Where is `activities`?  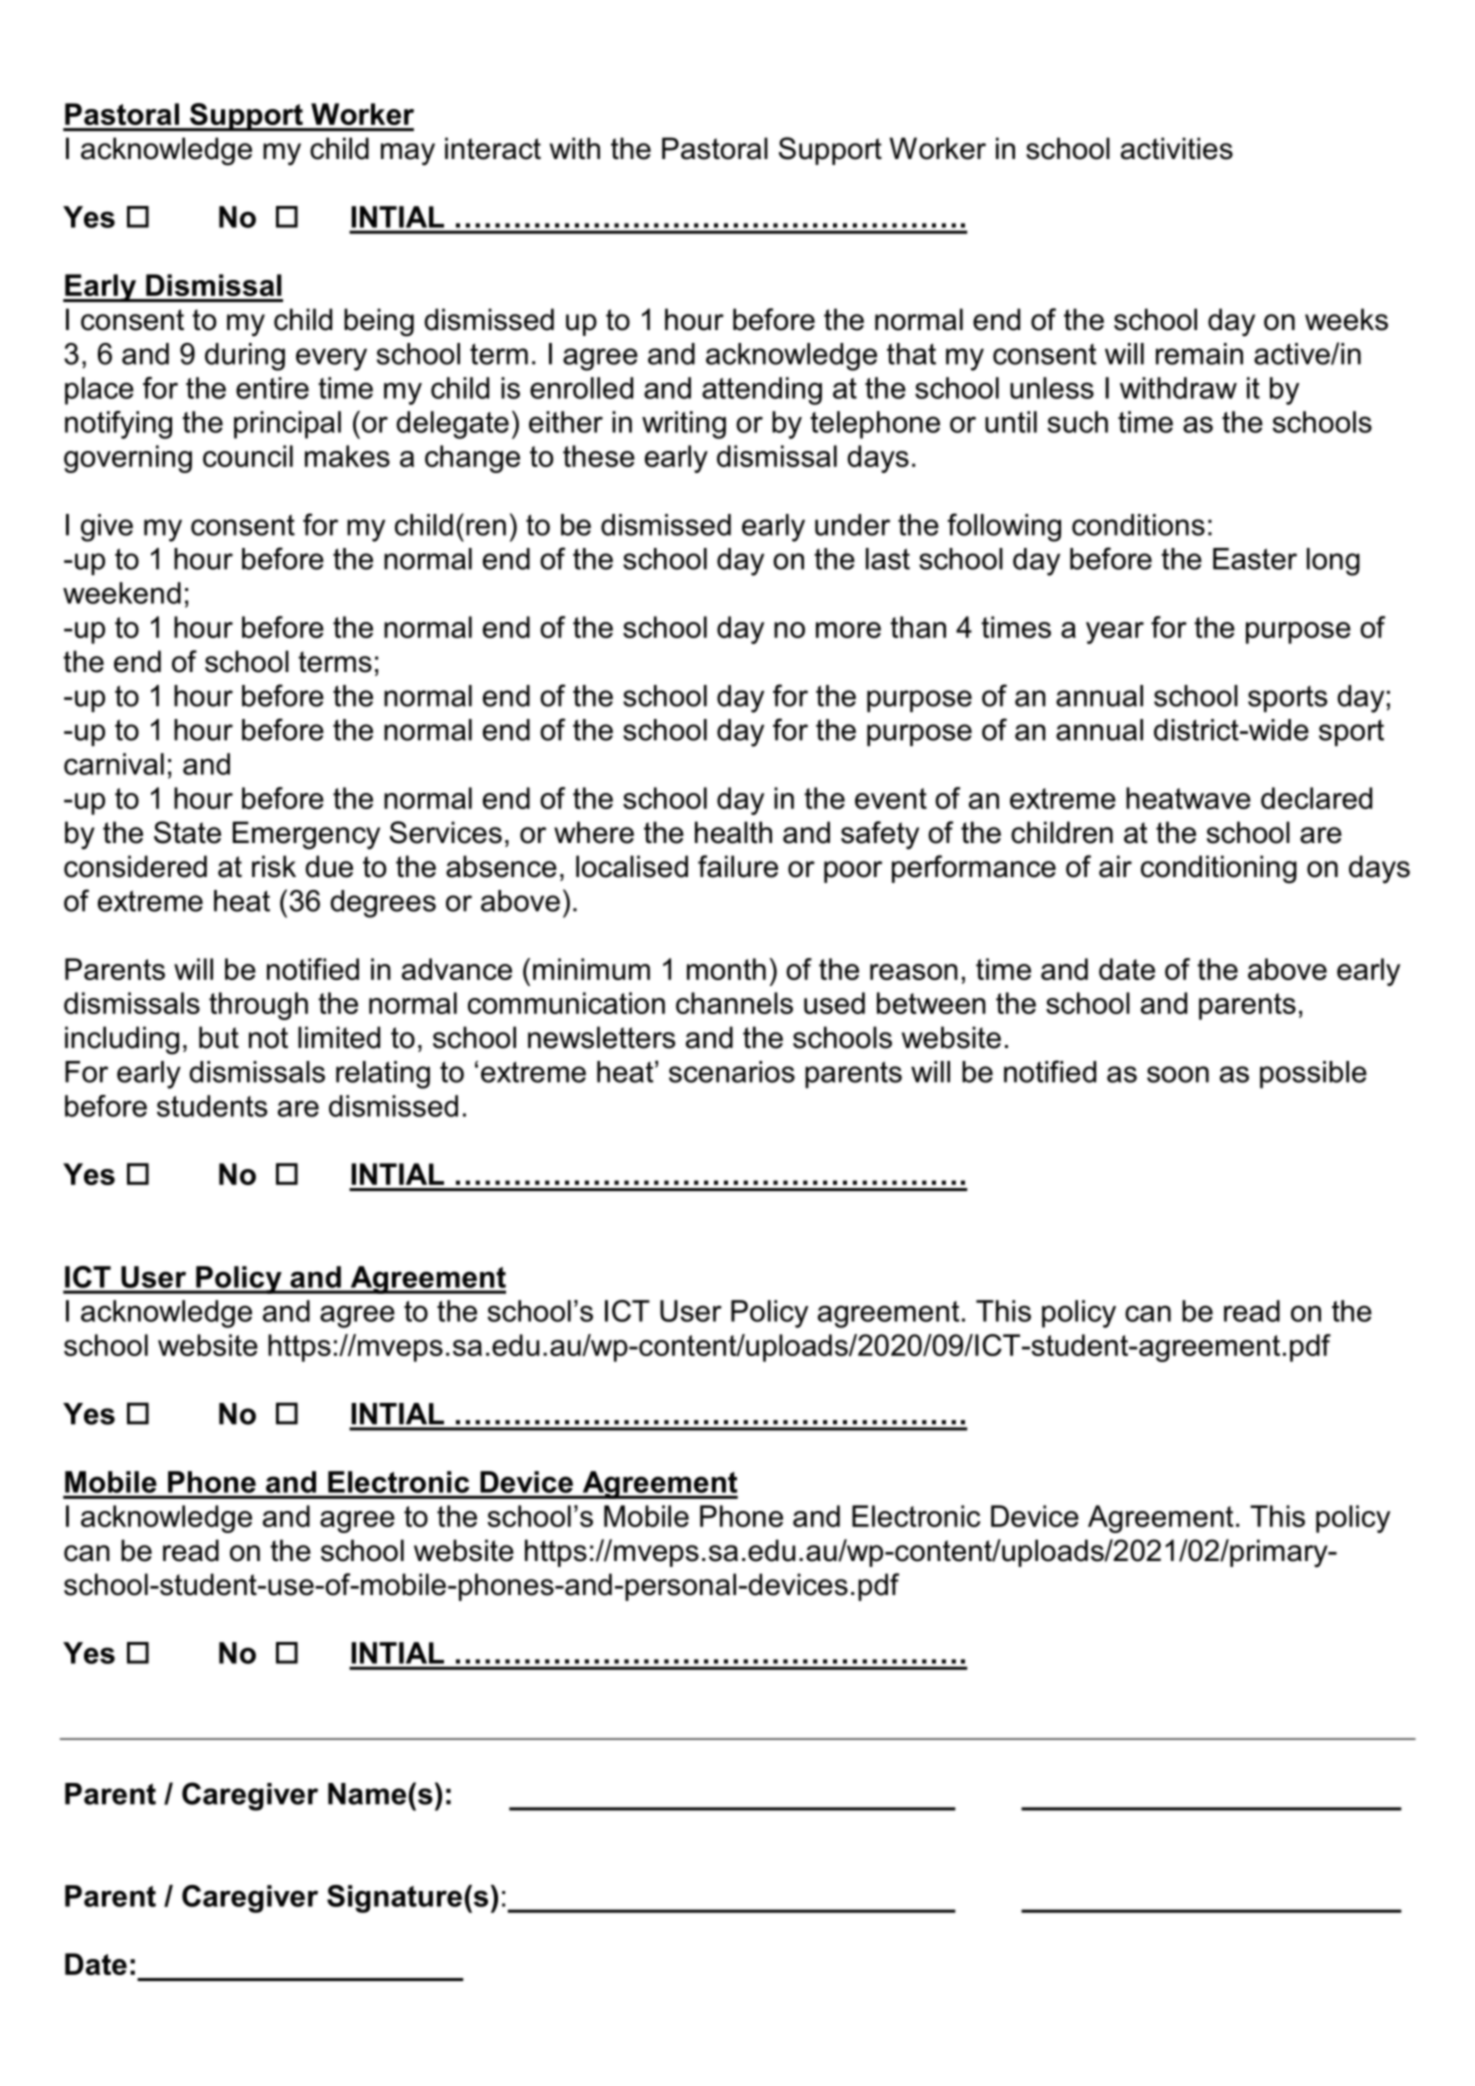
activities is located at coordinates (1177, 148).
